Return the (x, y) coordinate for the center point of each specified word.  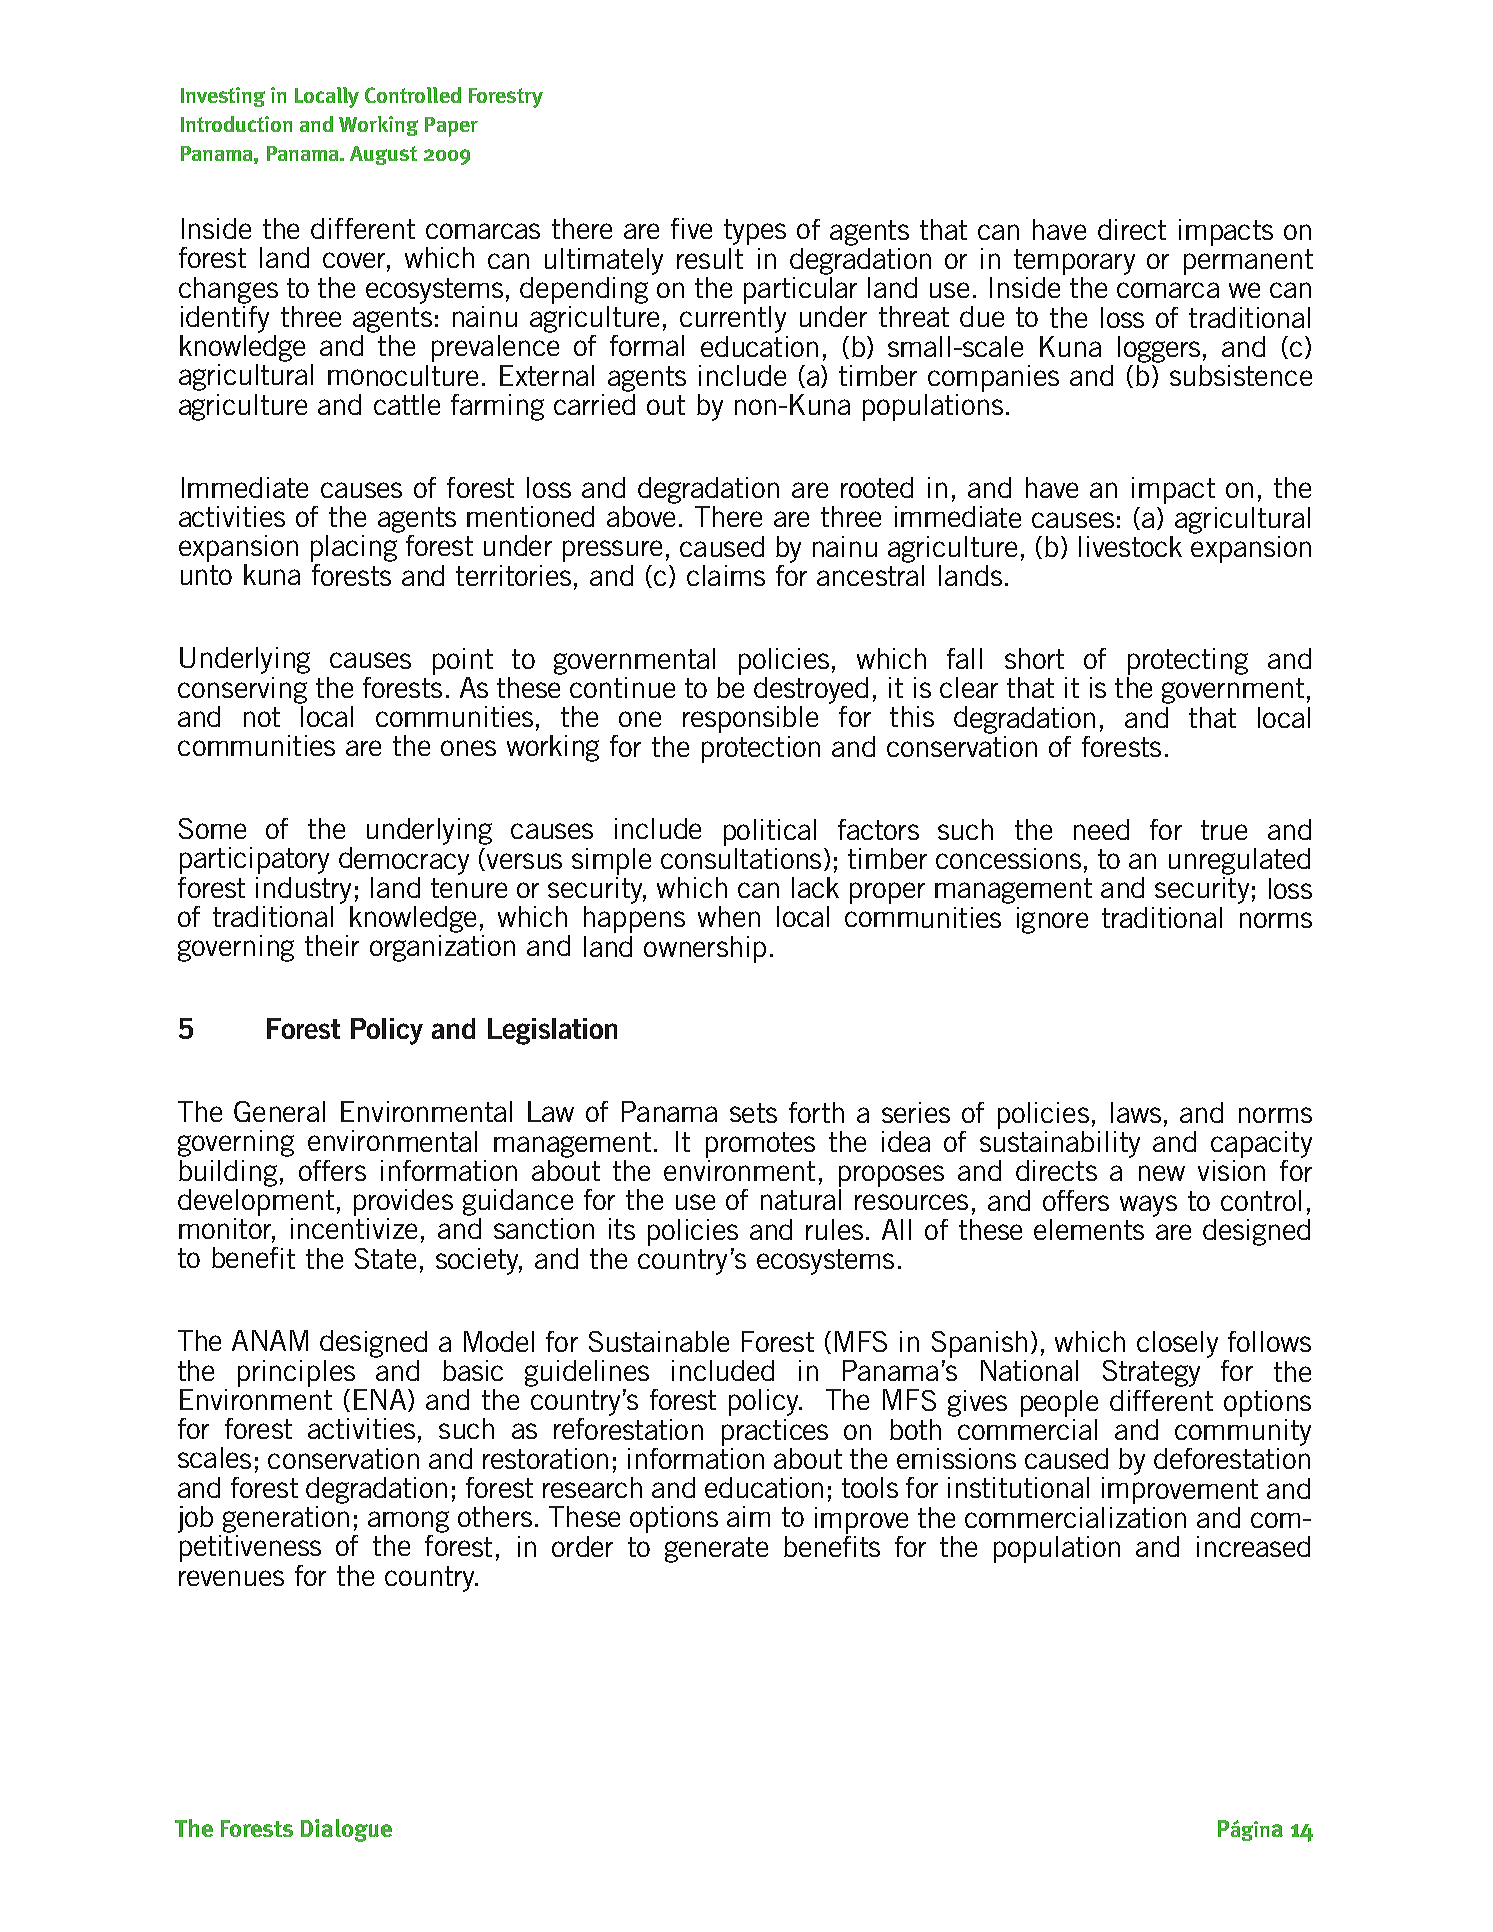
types (755, 232)
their (332, 945)
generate (716, 1550)
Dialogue (346, 1830)
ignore (1052, 920)
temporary (1074, 262)
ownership (705, 949)
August (383, 155)
